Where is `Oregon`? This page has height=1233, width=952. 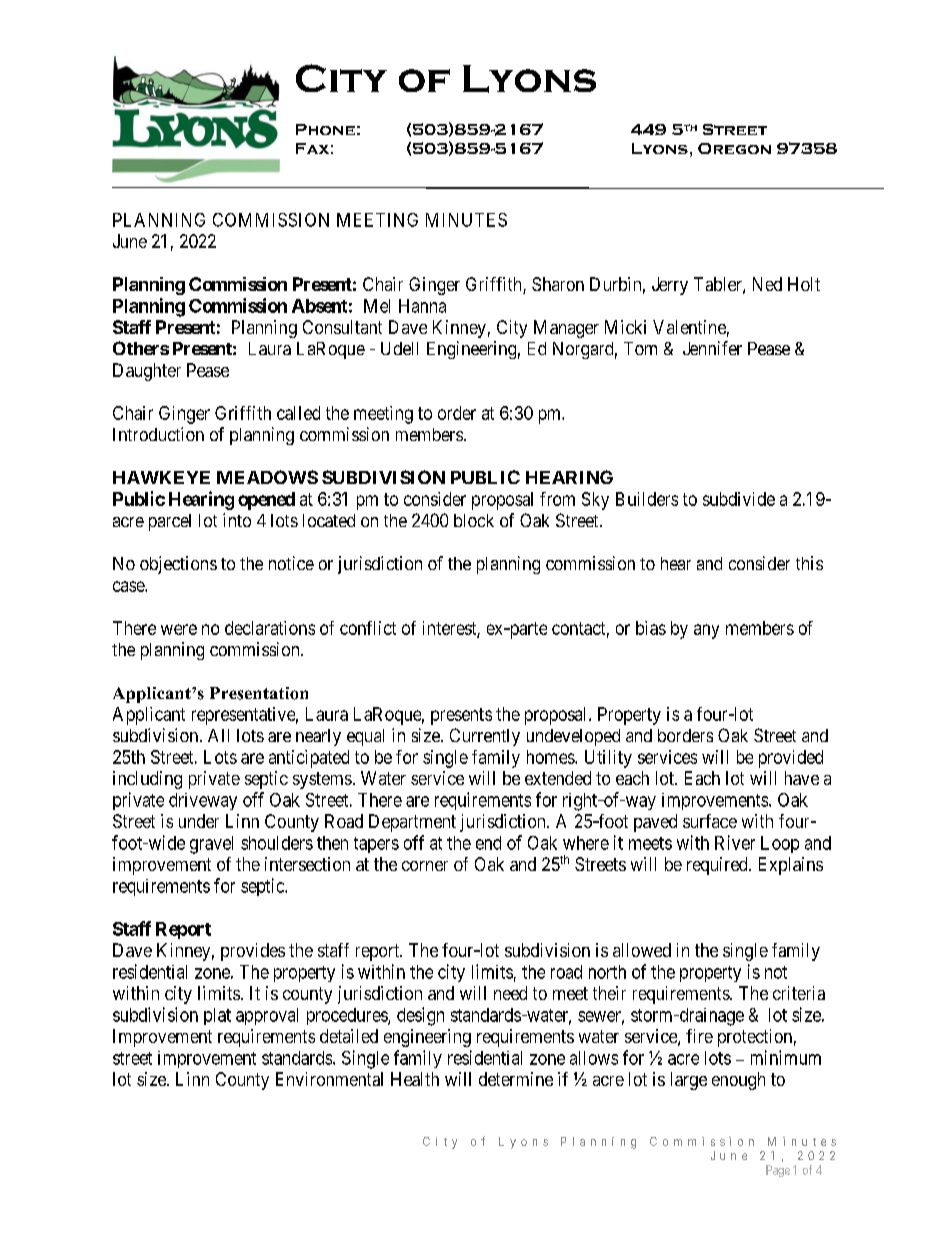 Oregon is located at coordinates (734, 148).
